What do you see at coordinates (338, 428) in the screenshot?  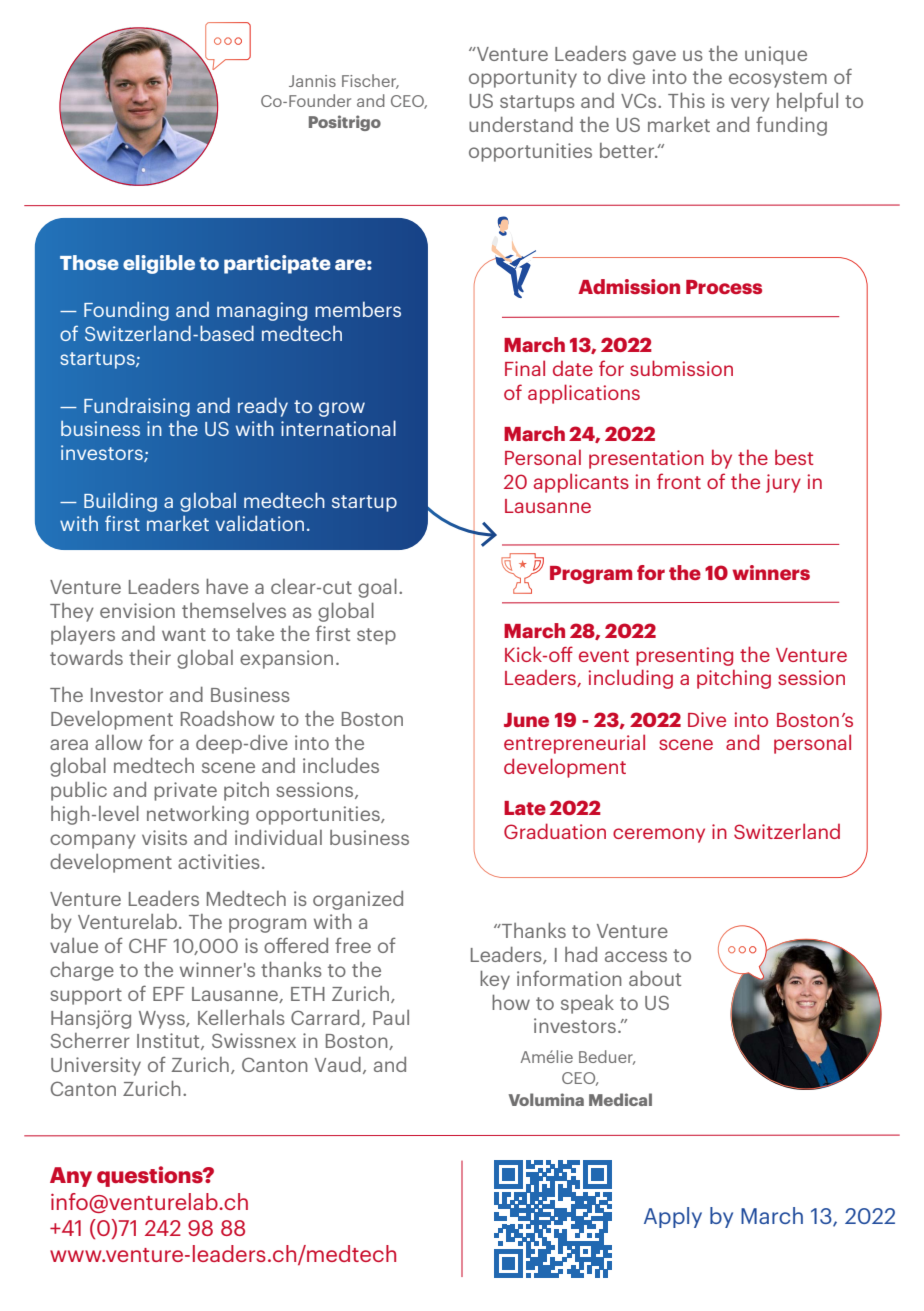 I see `international` at bounding box center [338, 428].
